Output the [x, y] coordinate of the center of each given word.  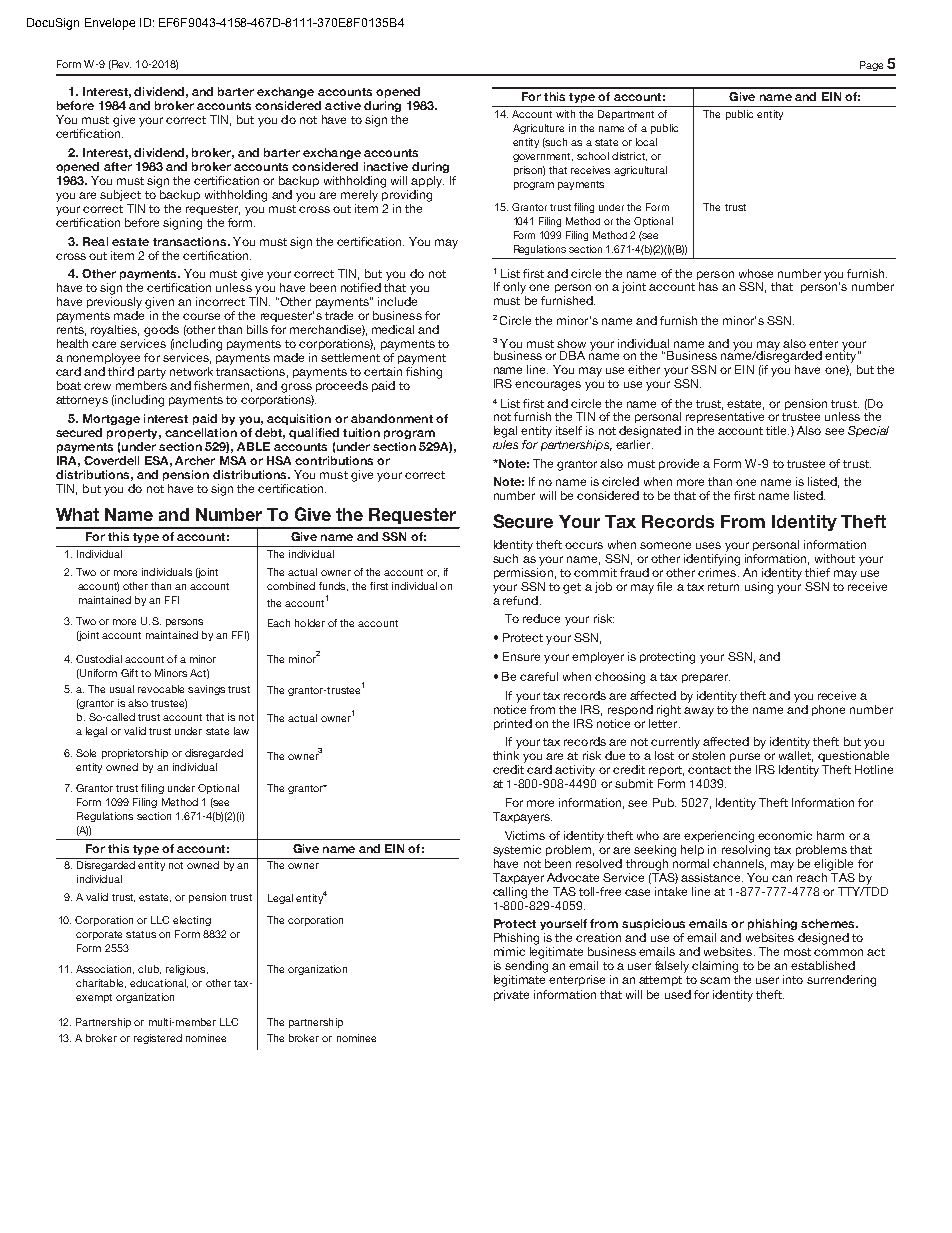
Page [871, 66]
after [118, 166]
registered [158, 1039]
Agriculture [538, 129]
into [793, 979]
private [511, 995]
